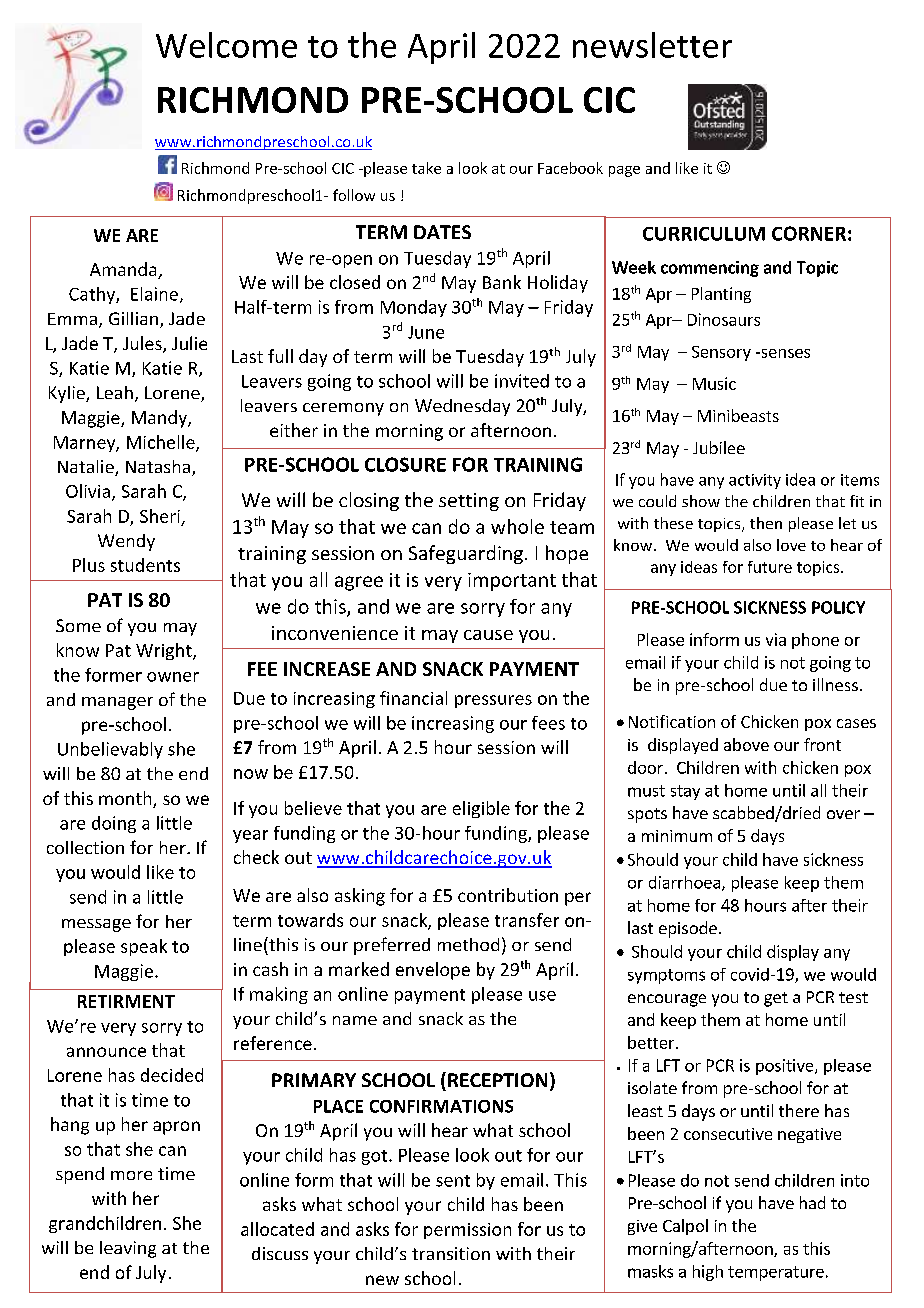 The width and height of the screenshot is (924, 1308). Describe the element at coordinates (815, 641) in the screenshot. I see `phone` at that location.
